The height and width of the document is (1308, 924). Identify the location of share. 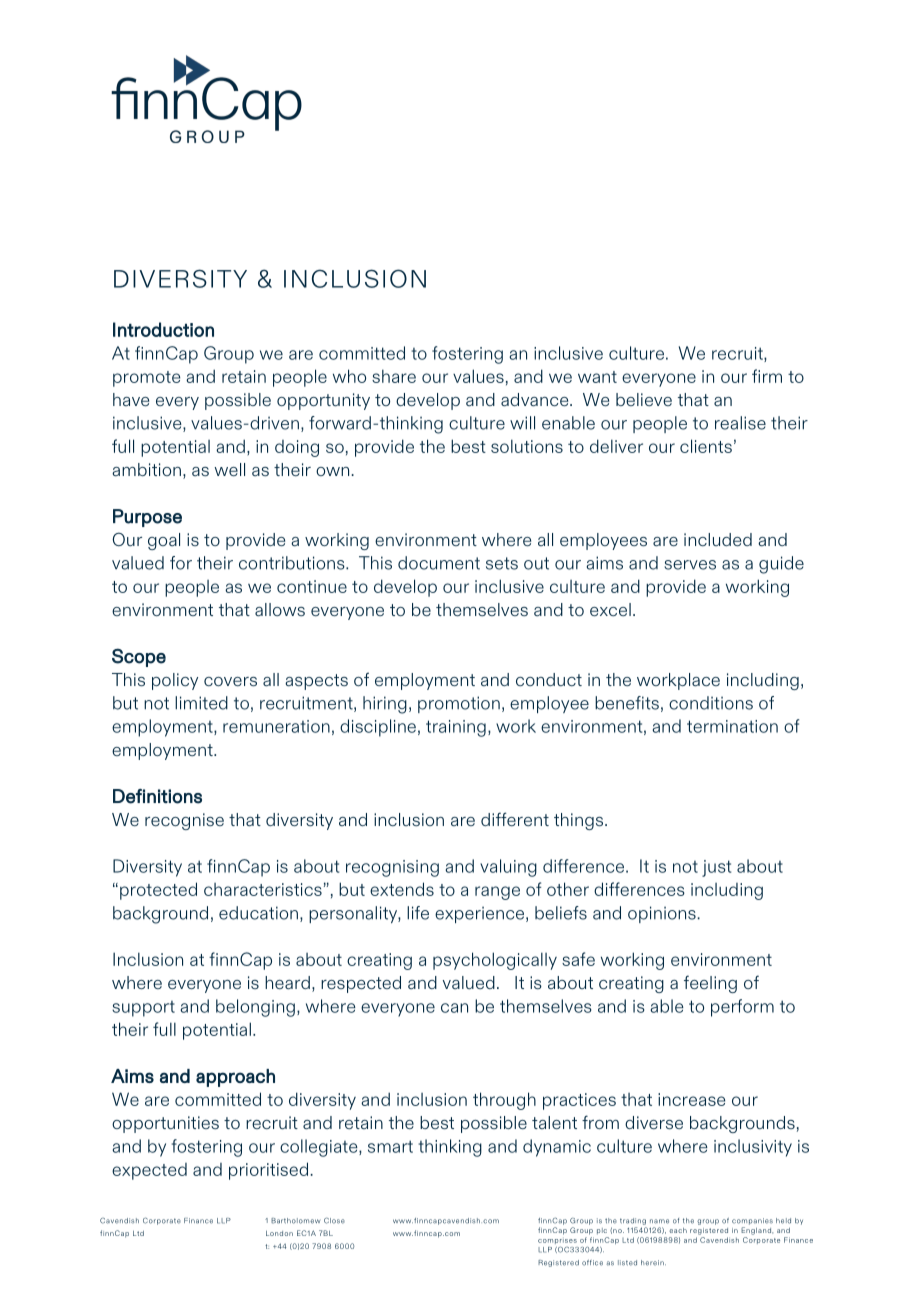
(394, 376).
